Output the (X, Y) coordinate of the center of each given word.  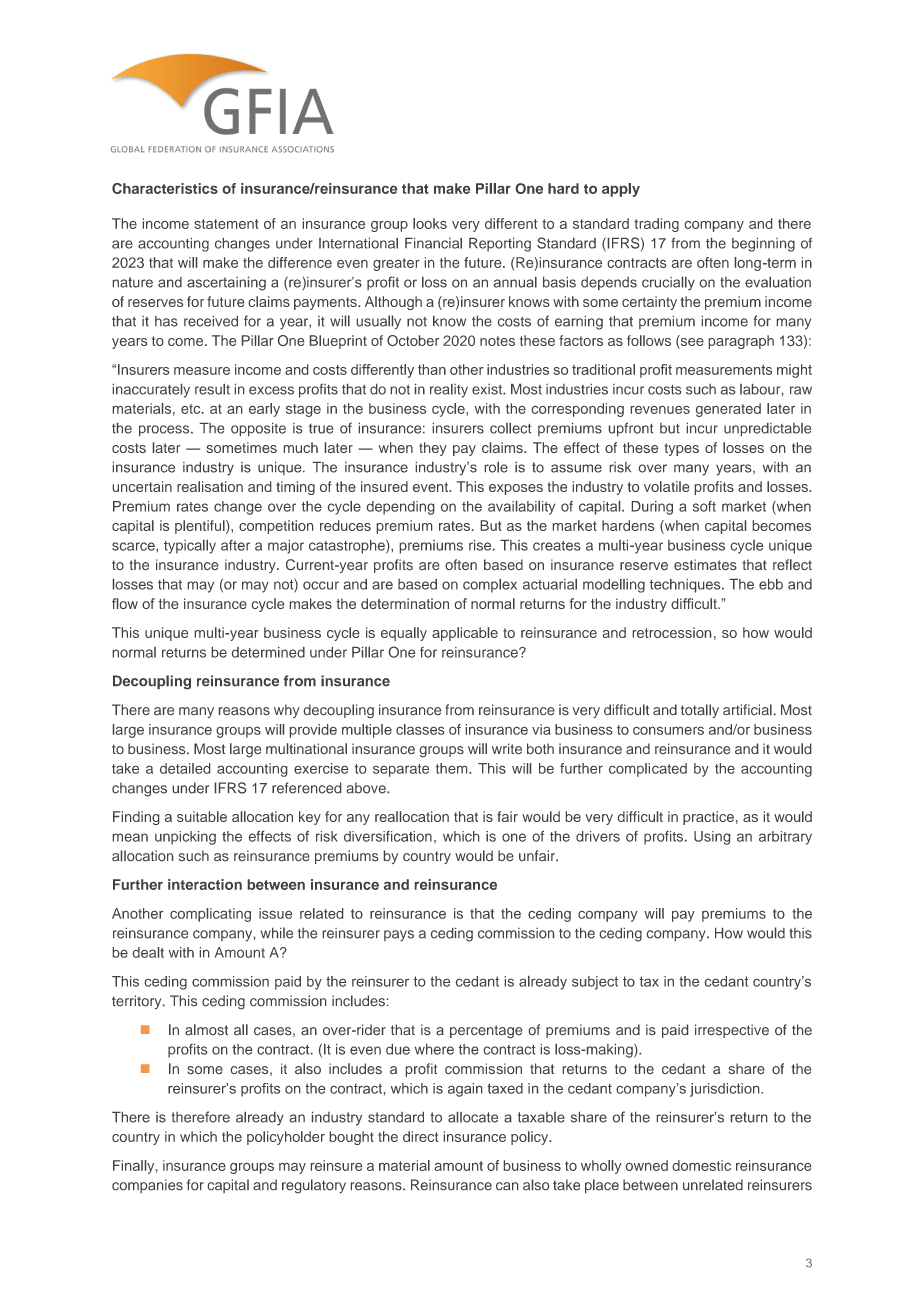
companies (147, 1186)
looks (430, 223)
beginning (763, 245)
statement (227, 224)
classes (420, 729)
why (287, 711)
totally (700, 711)
